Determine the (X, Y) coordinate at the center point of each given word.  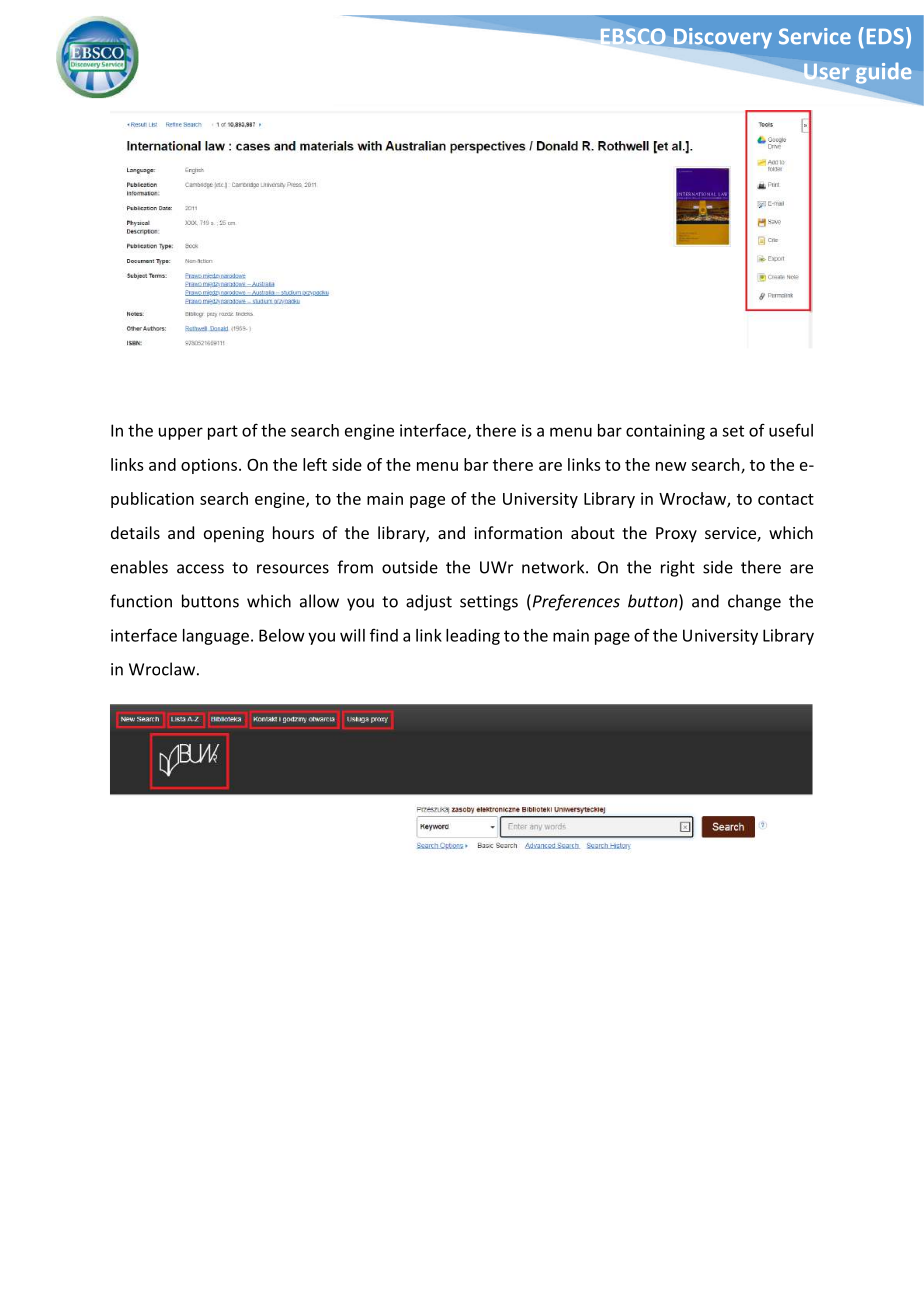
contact (786, 499)
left (315, 464)
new (671, 466)
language (216, 637)
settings (489, 603)
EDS (885, 36)
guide (884, 73)
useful (791, 430)
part (223, 432)
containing (665, 432)
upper (181, 433)
